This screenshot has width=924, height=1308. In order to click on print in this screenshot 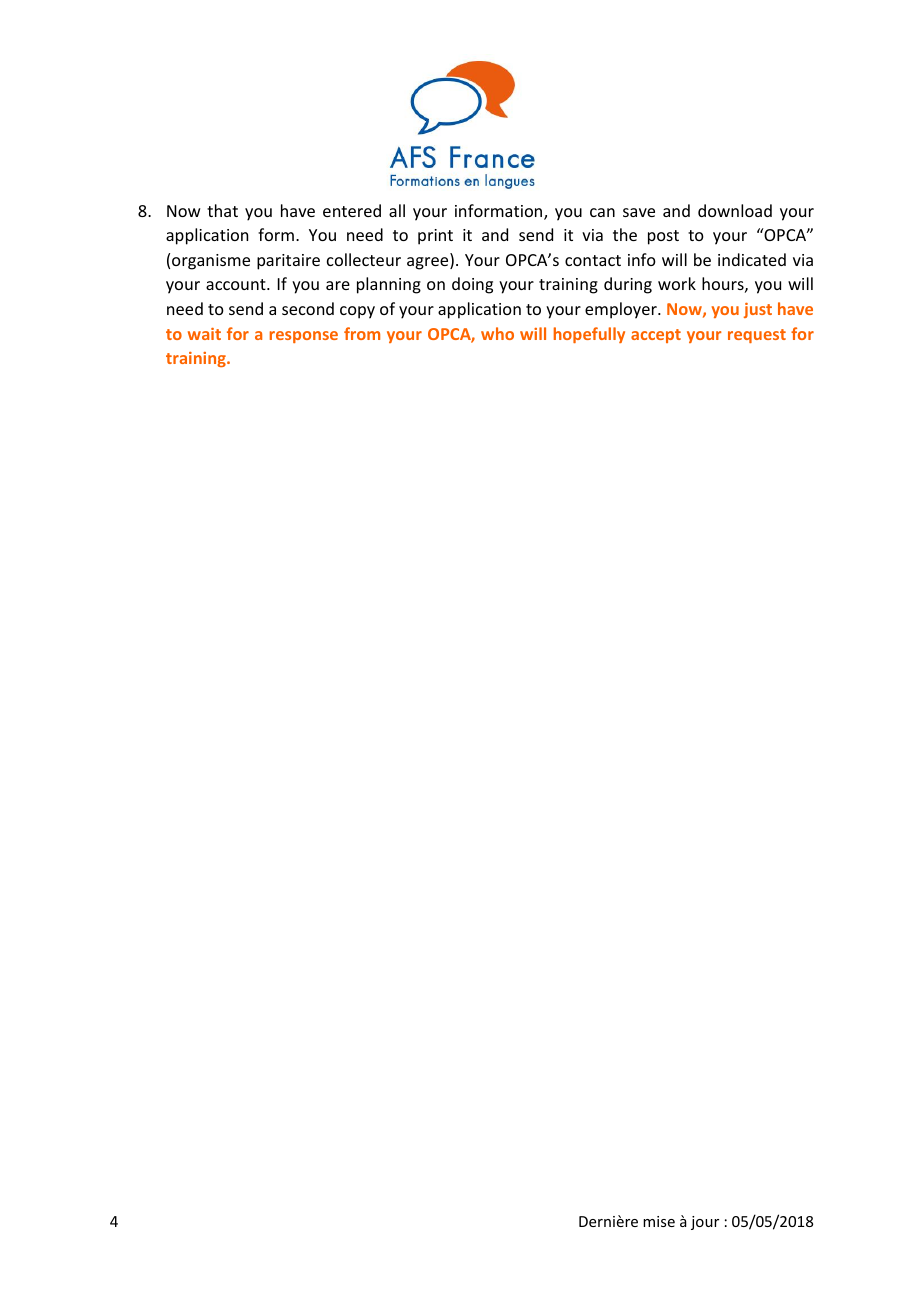, I will do `click(435, 237)`.
